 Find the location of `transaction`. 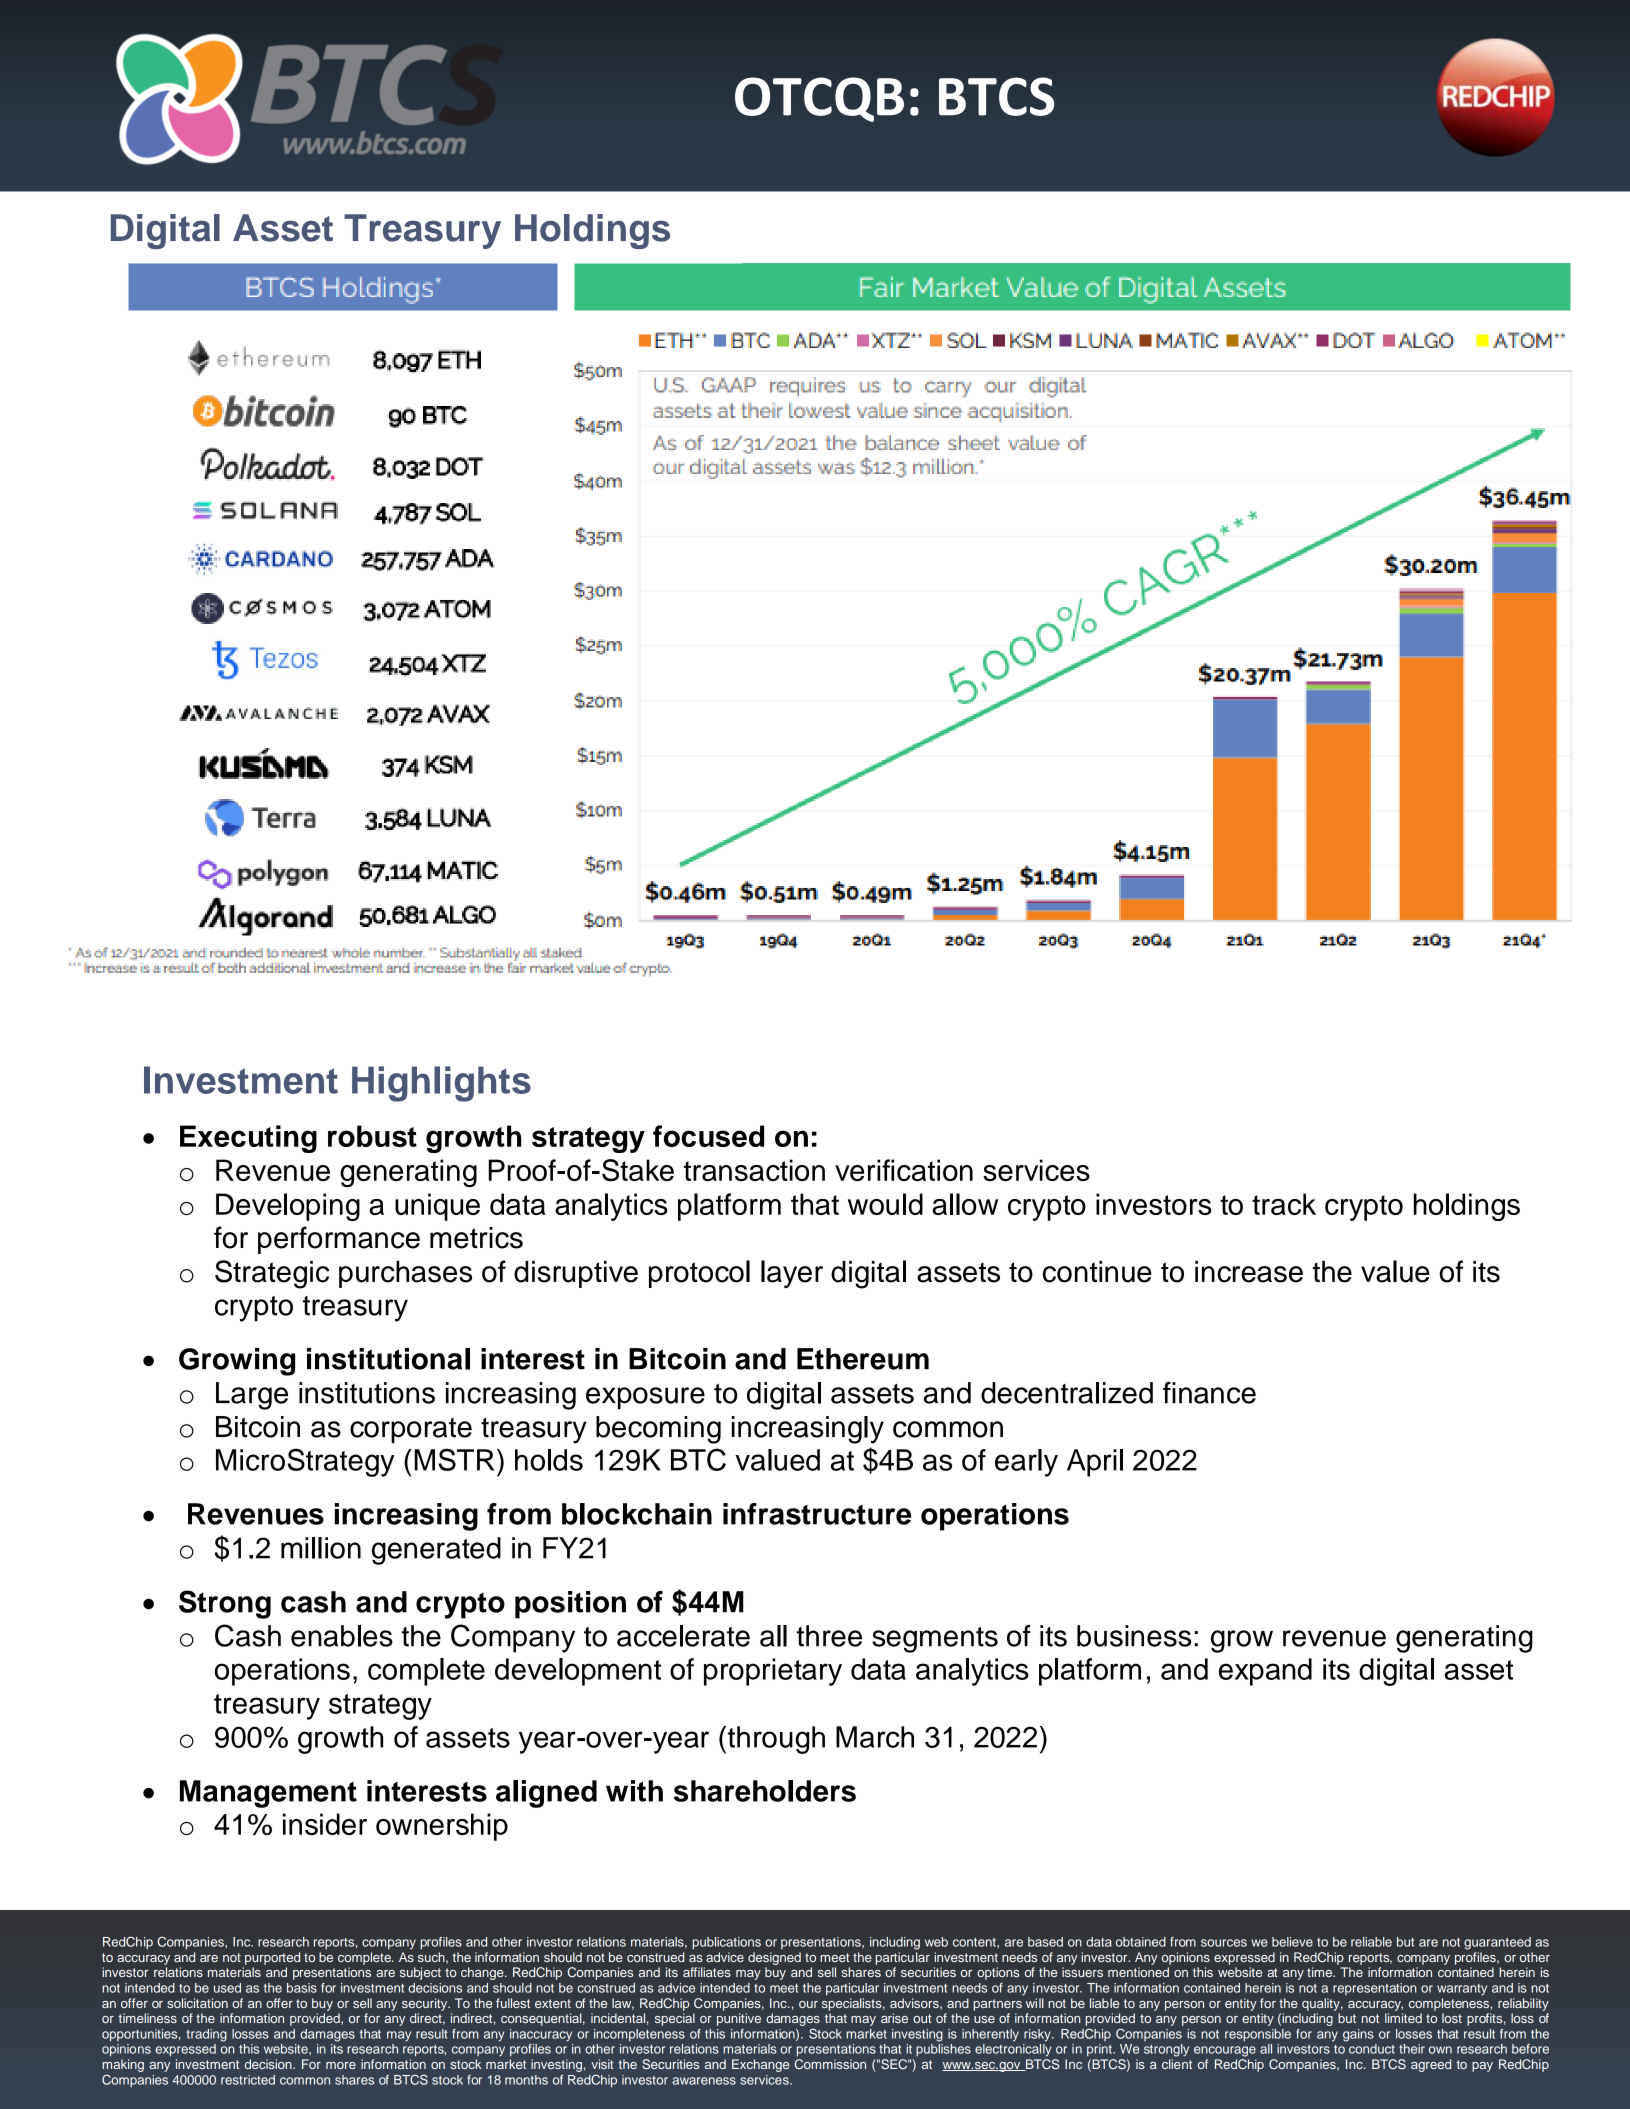

transaction is located at coordinates (754, 1170).
